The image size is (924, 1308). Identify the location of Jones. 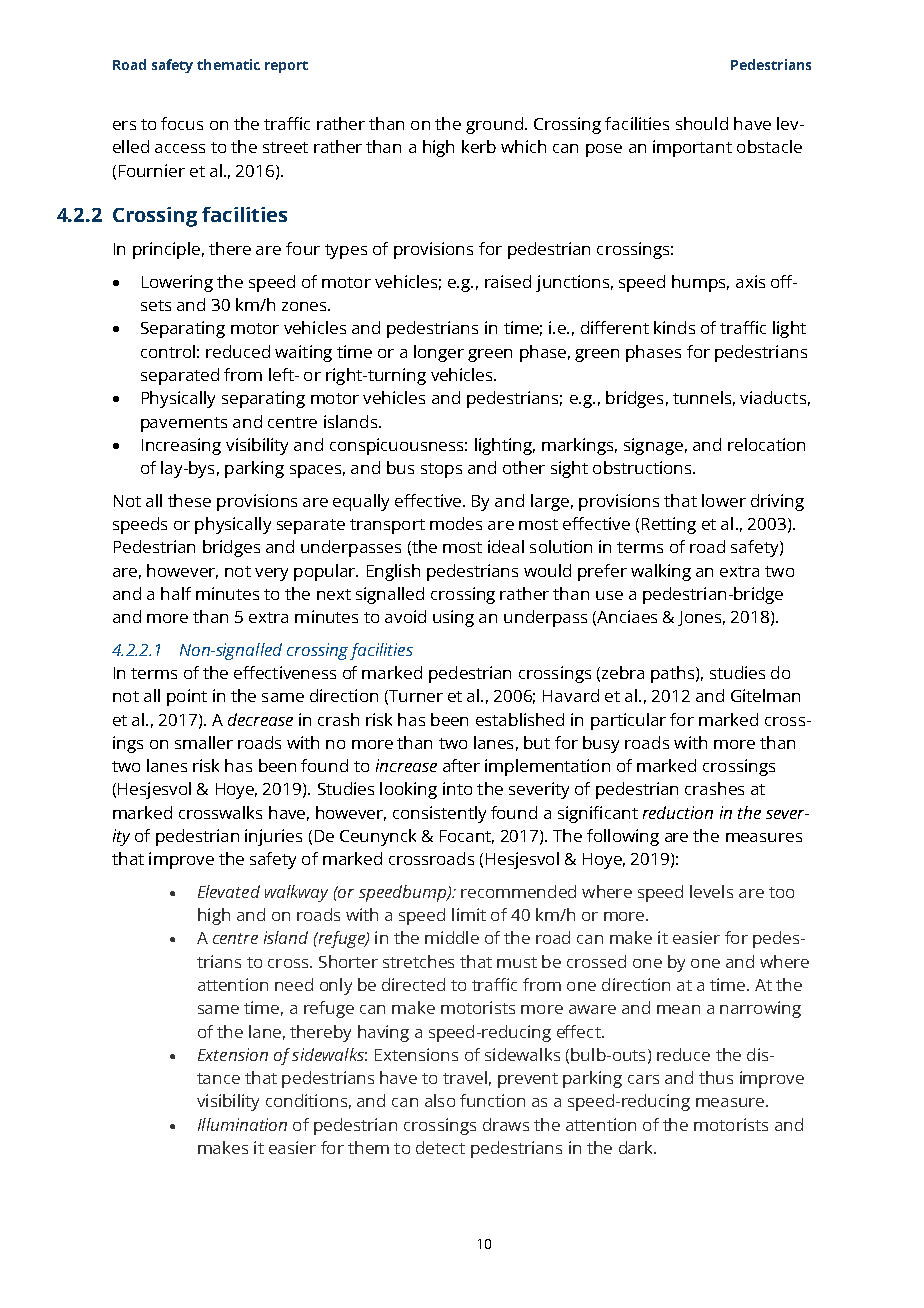
(701, 618).
